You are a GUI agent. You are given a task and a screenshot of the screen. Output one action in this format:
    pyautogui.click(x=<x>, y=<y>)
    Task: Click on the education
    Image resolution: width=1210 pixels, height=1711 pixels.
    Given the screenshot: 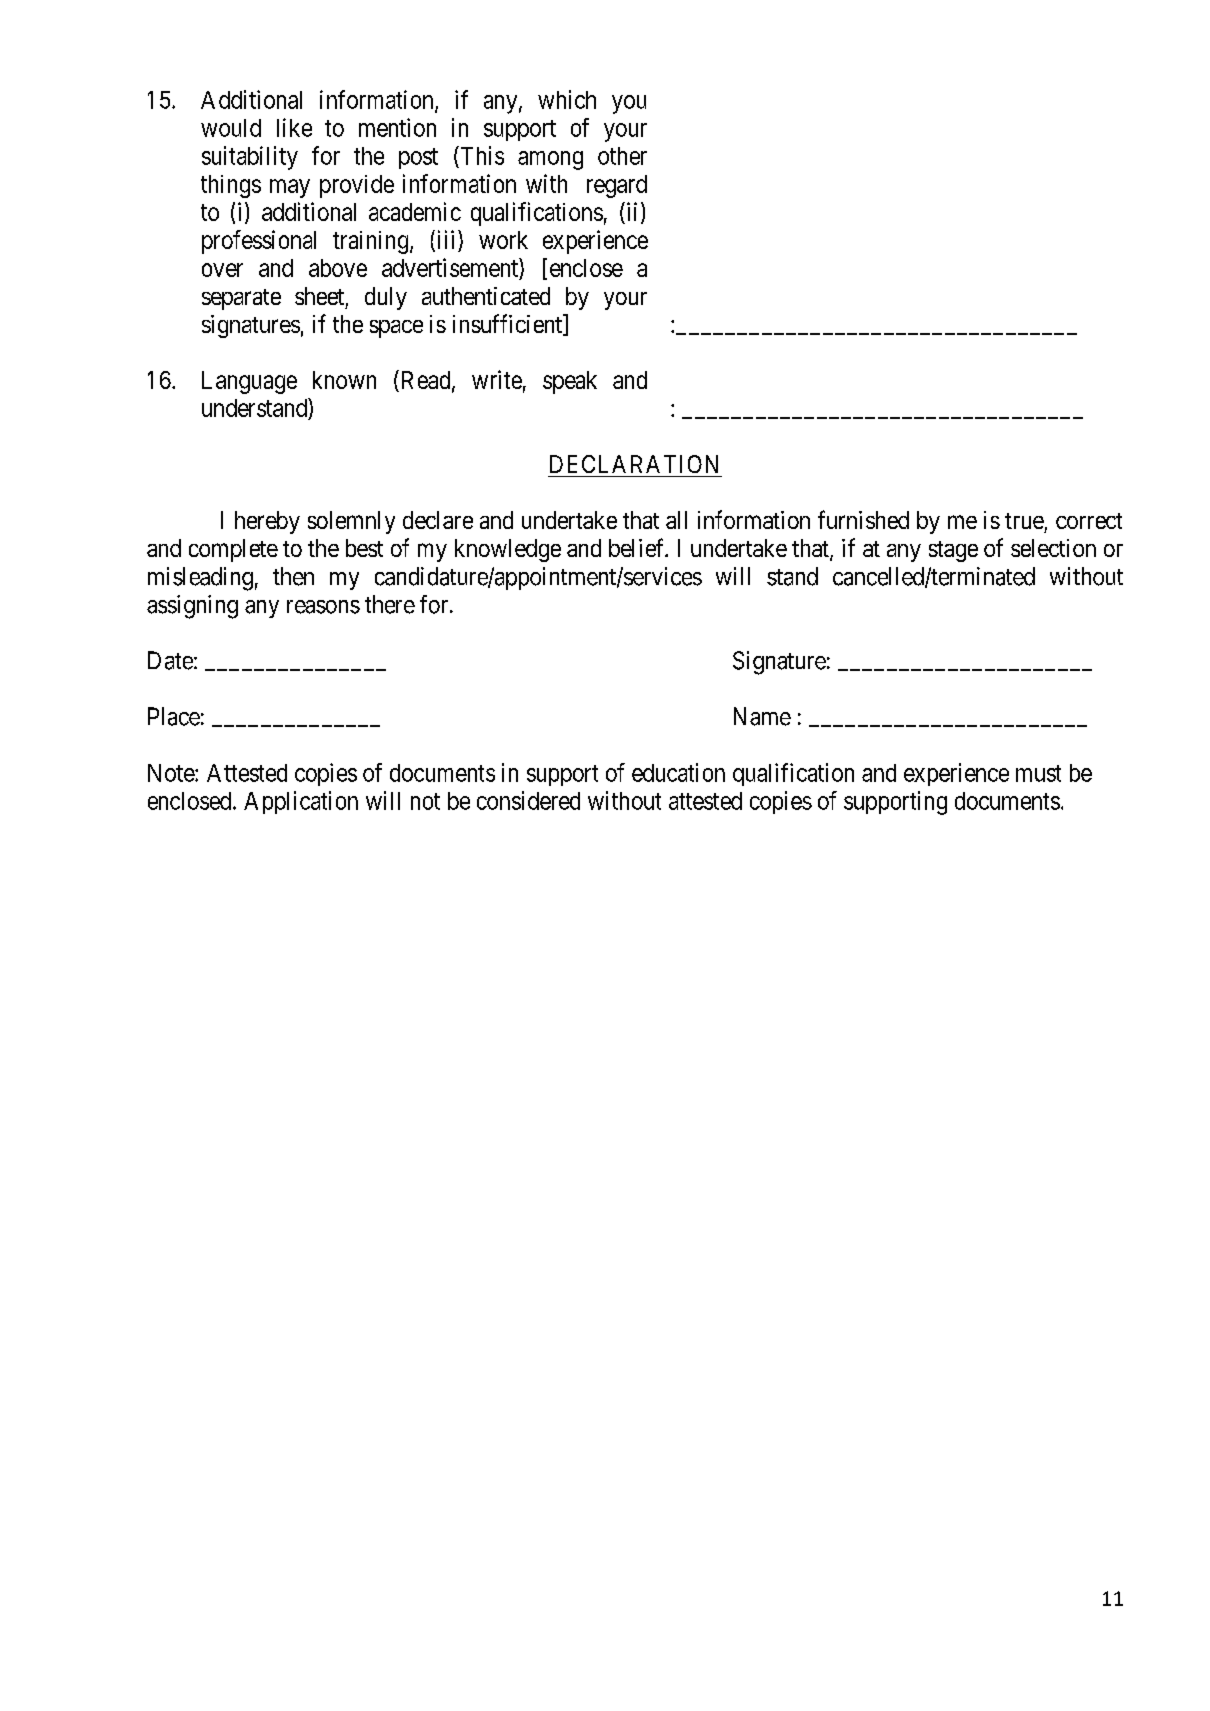 What is the action you would take?
    pyautogui.click(x=678, y=772)
